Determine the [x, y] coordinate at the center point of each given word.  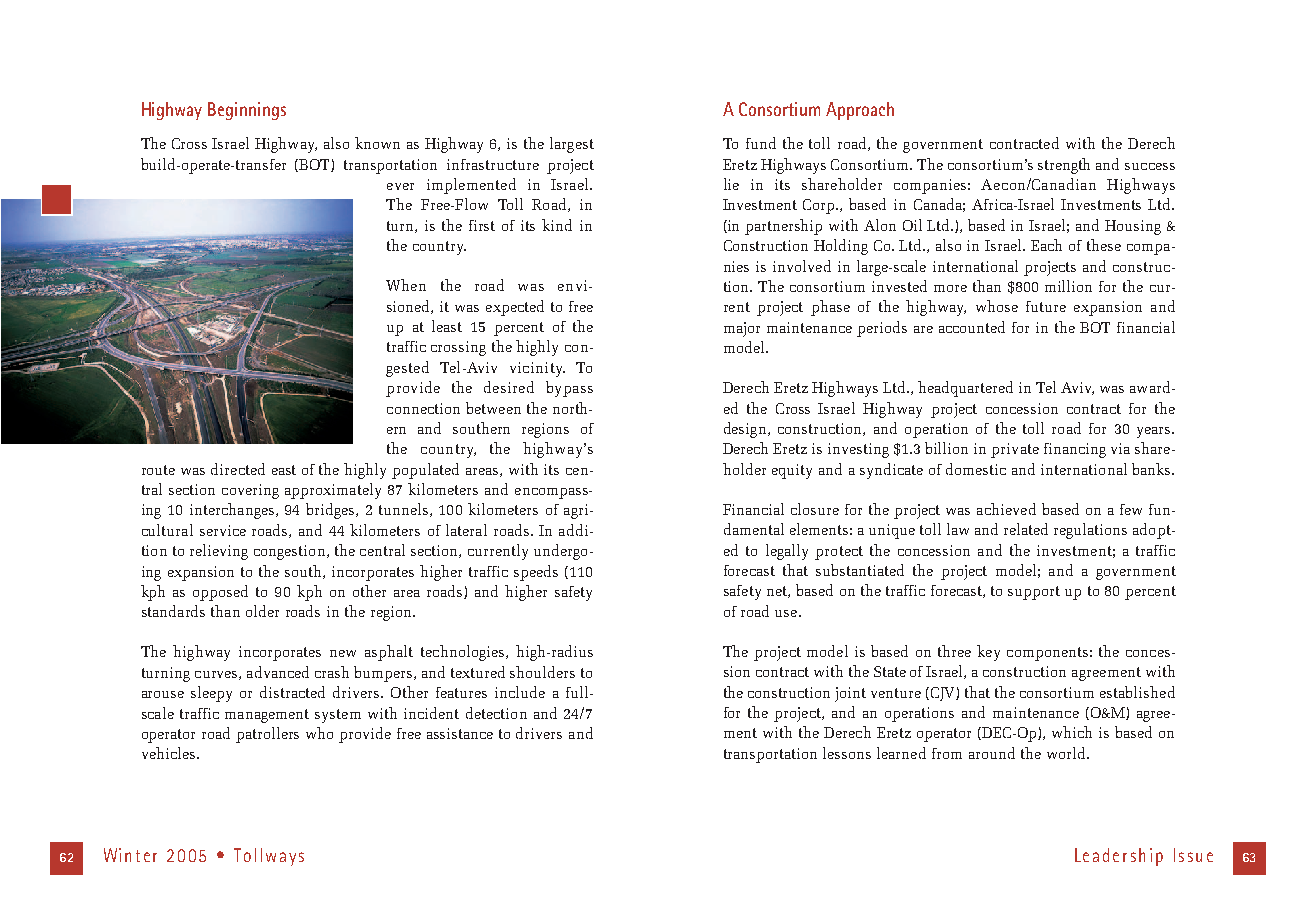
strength [1064, 166]
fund [761, 143]
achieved [1006, 509]
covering [250, 491]
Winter [130, 855]
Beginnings [247, 111]
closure [815, 509]
